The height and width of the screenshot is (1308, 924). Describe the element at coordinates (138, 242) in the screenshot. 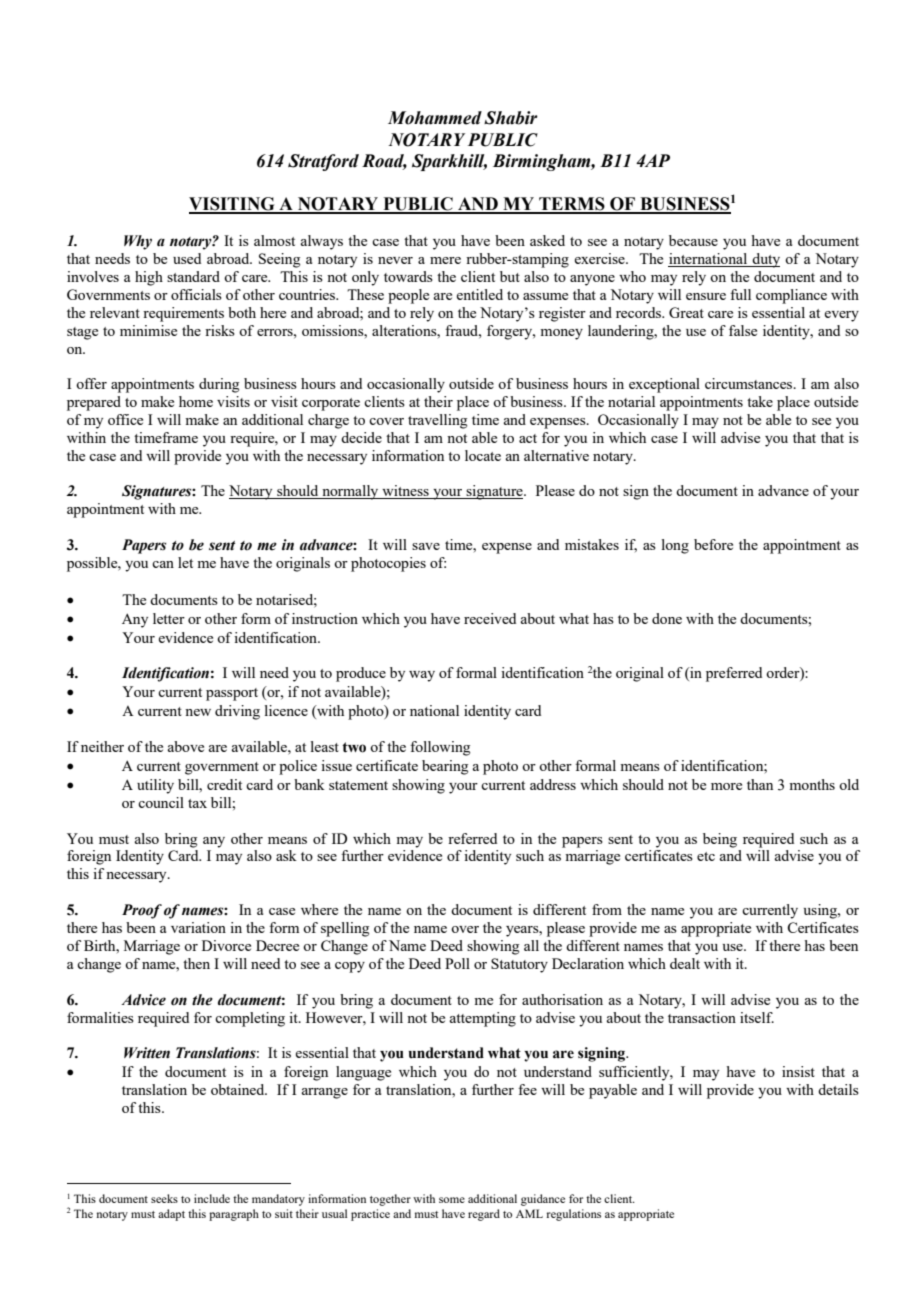

I see `Why` at that location.
